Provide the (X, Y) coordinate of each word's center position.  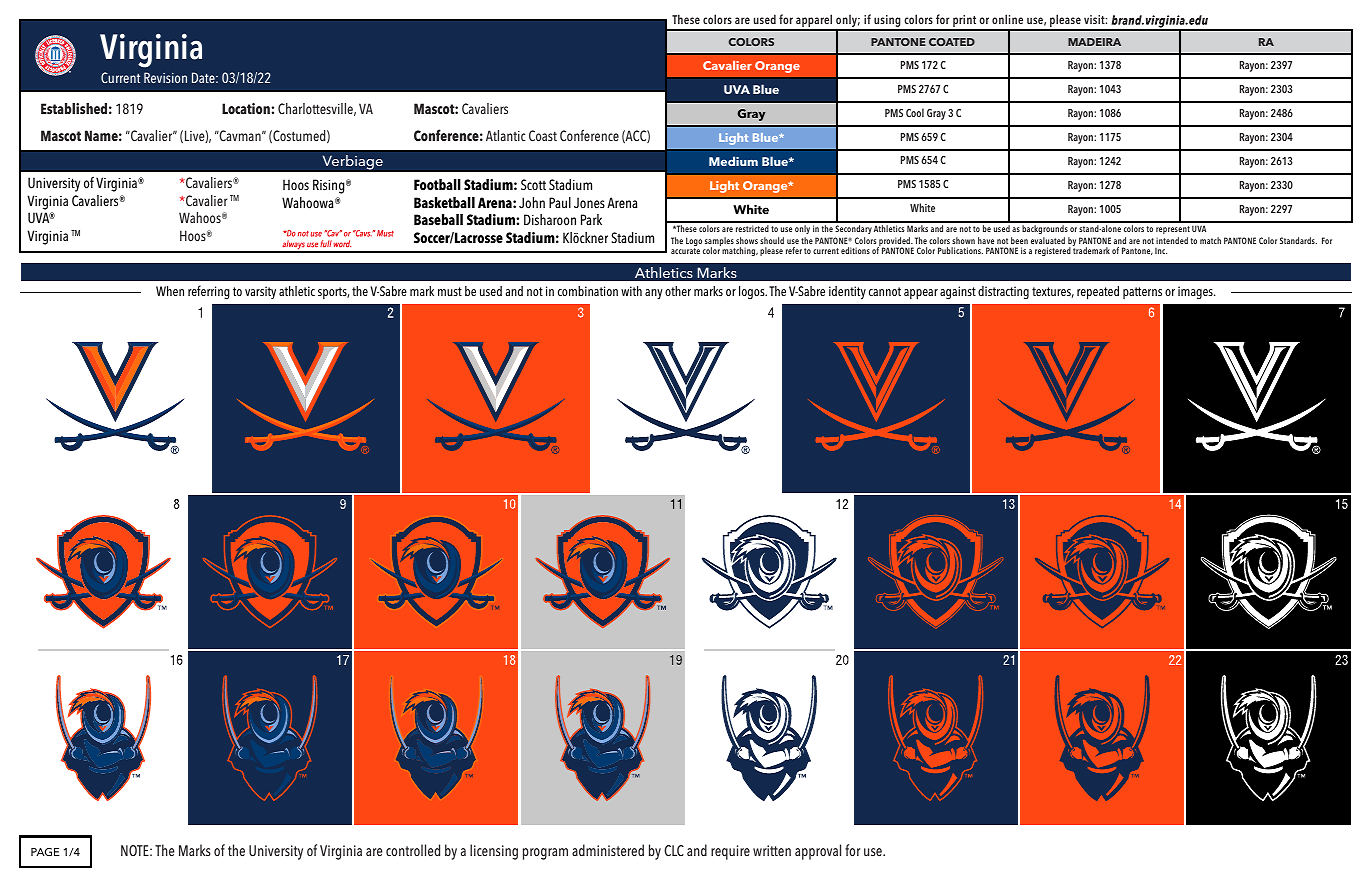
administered (608, 850)
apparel (814, 22)
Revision (165, 77)
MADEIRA (1094, 42)
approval (818, 852)
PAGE (45, 852)
